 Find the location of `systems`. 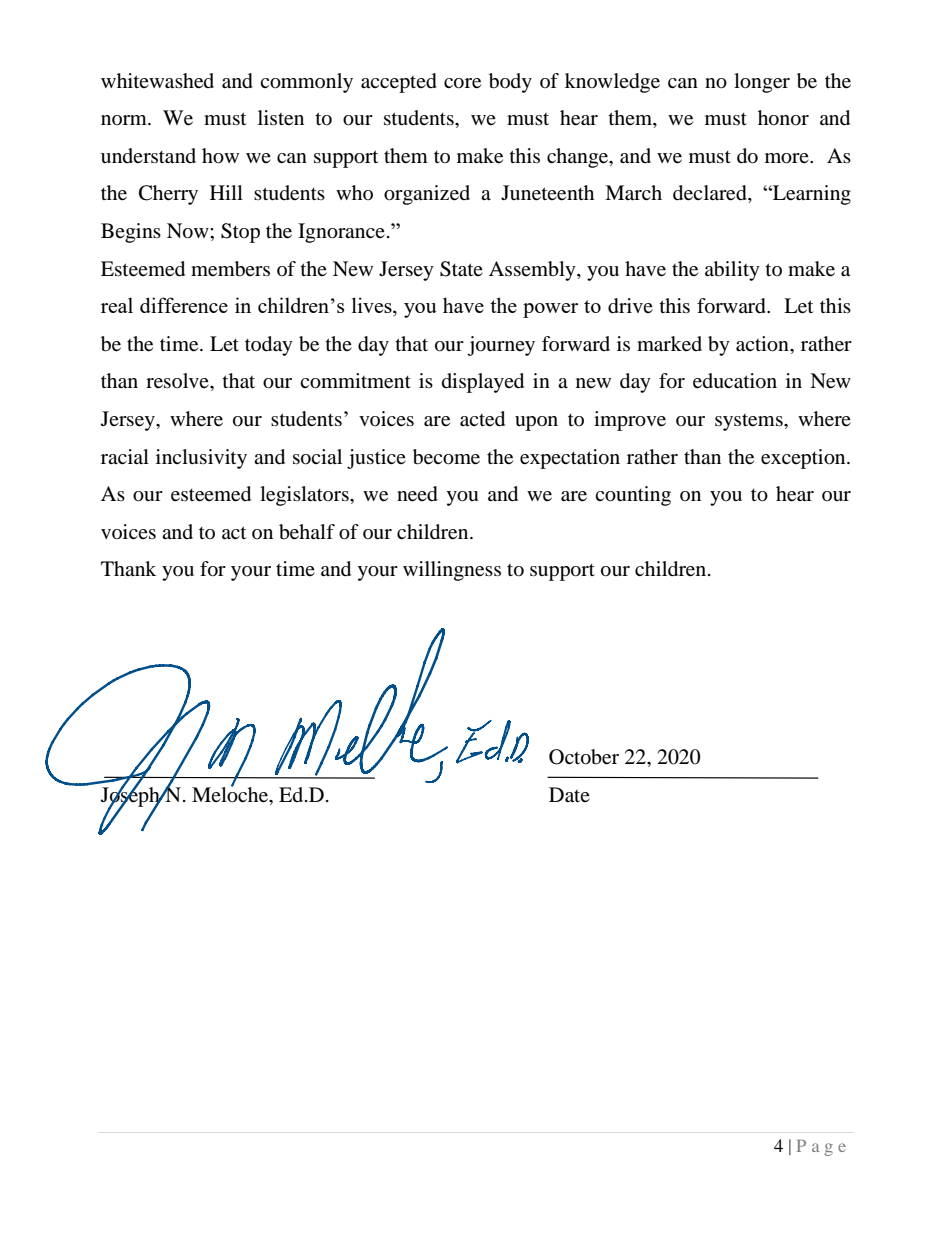

systems is located at coordinates (750, 422).
